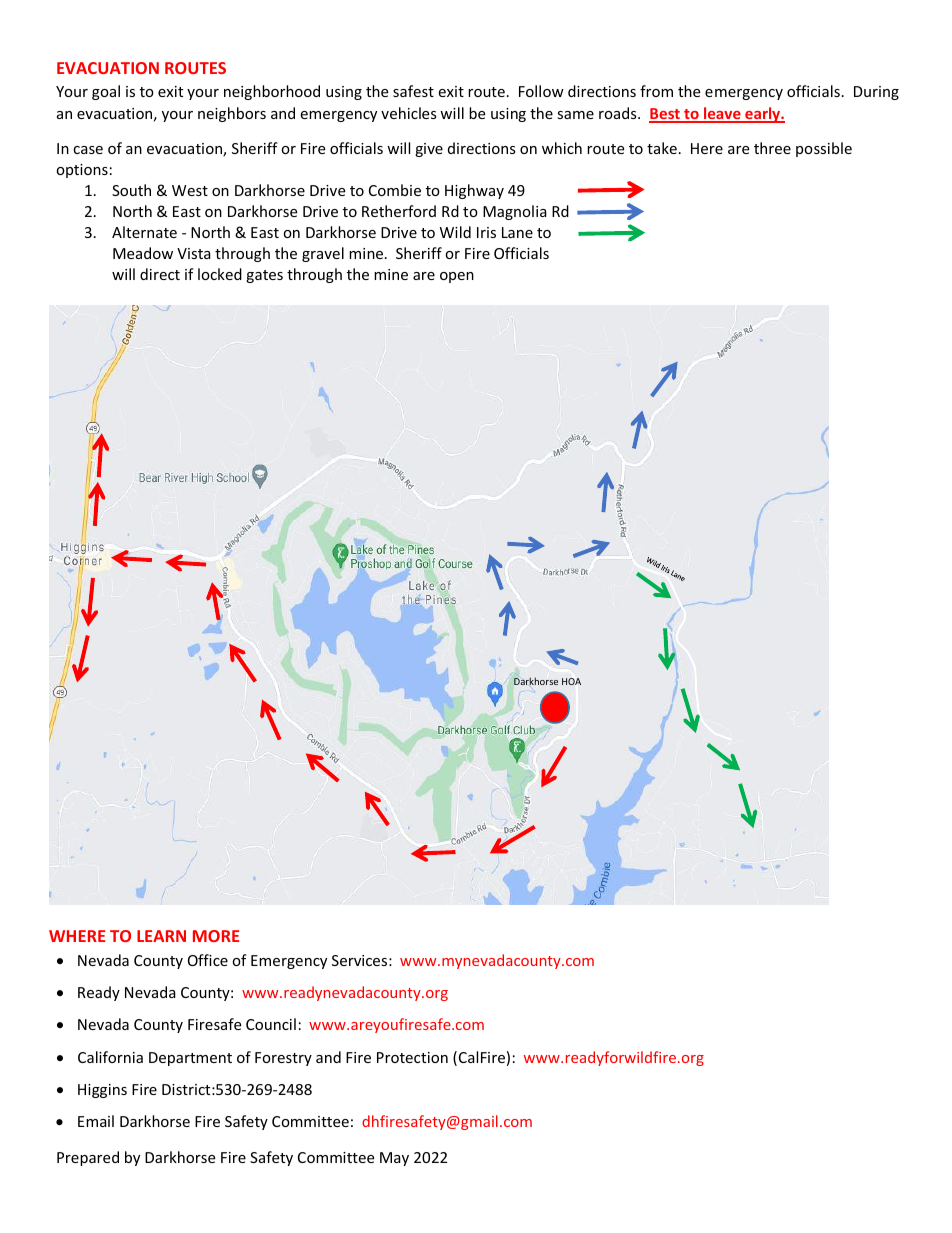 The width and height of the screenshot is (952, 1233). I want to click on MORE, so click(216, 936).
